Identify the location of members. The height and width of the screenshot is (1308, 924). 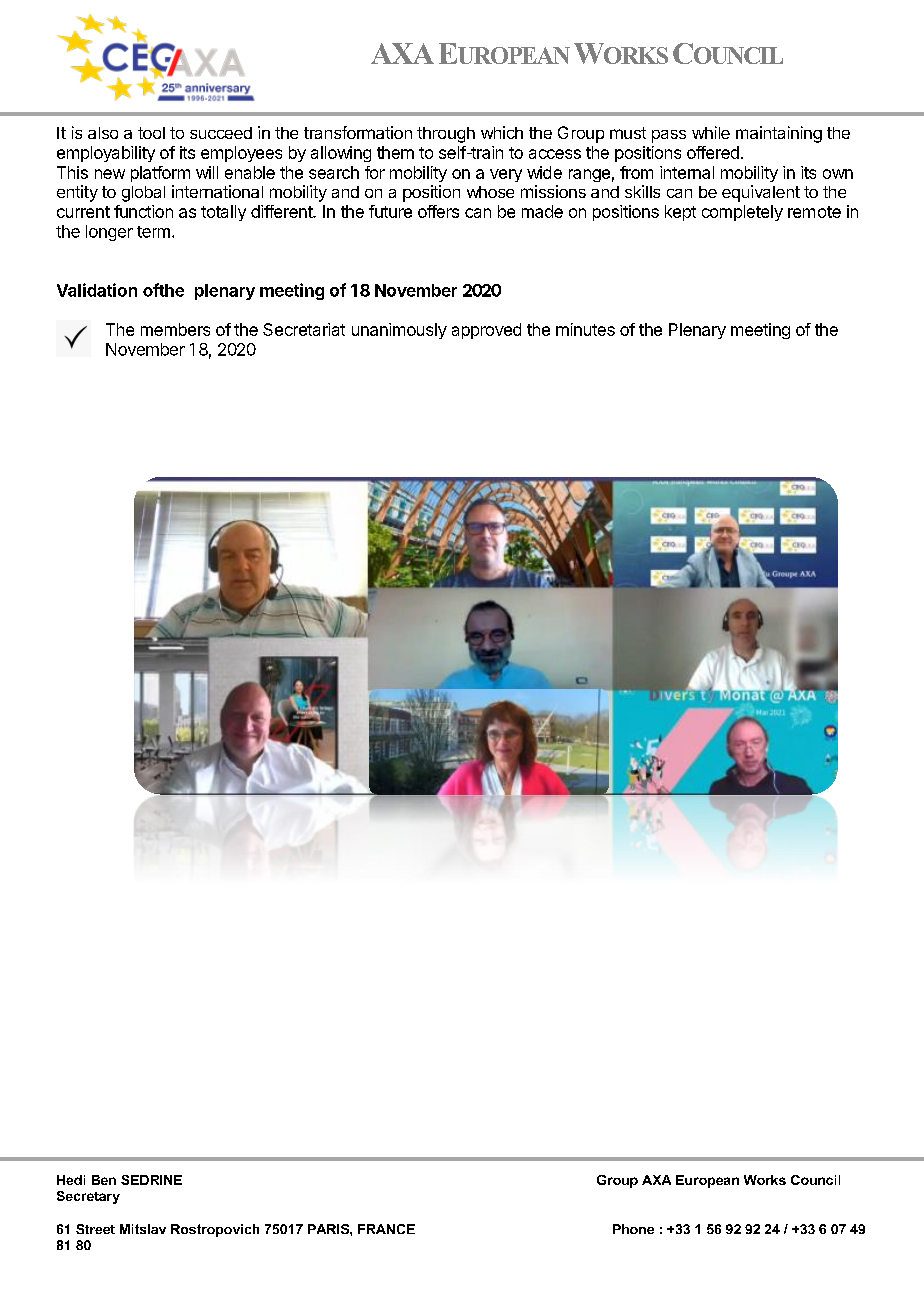
(175, 329).
